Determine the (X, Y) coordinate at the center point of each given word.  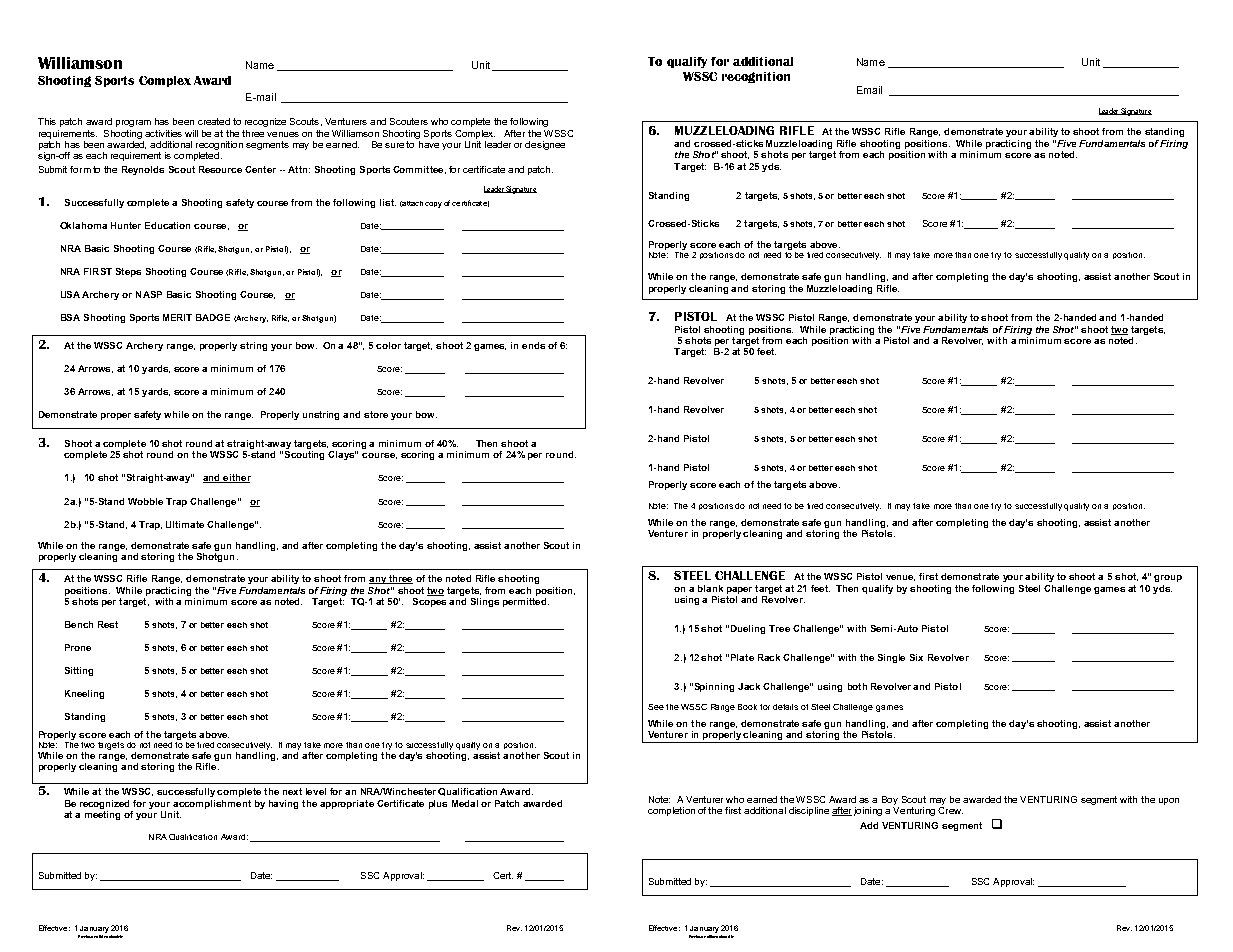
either (236, 478)
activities (163, 133)
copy (433, 205)
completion (671, 811)
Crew (950, 810)
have (428, 143)
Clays (342, 455)
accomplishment (212, 804)
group (1168, 578)
